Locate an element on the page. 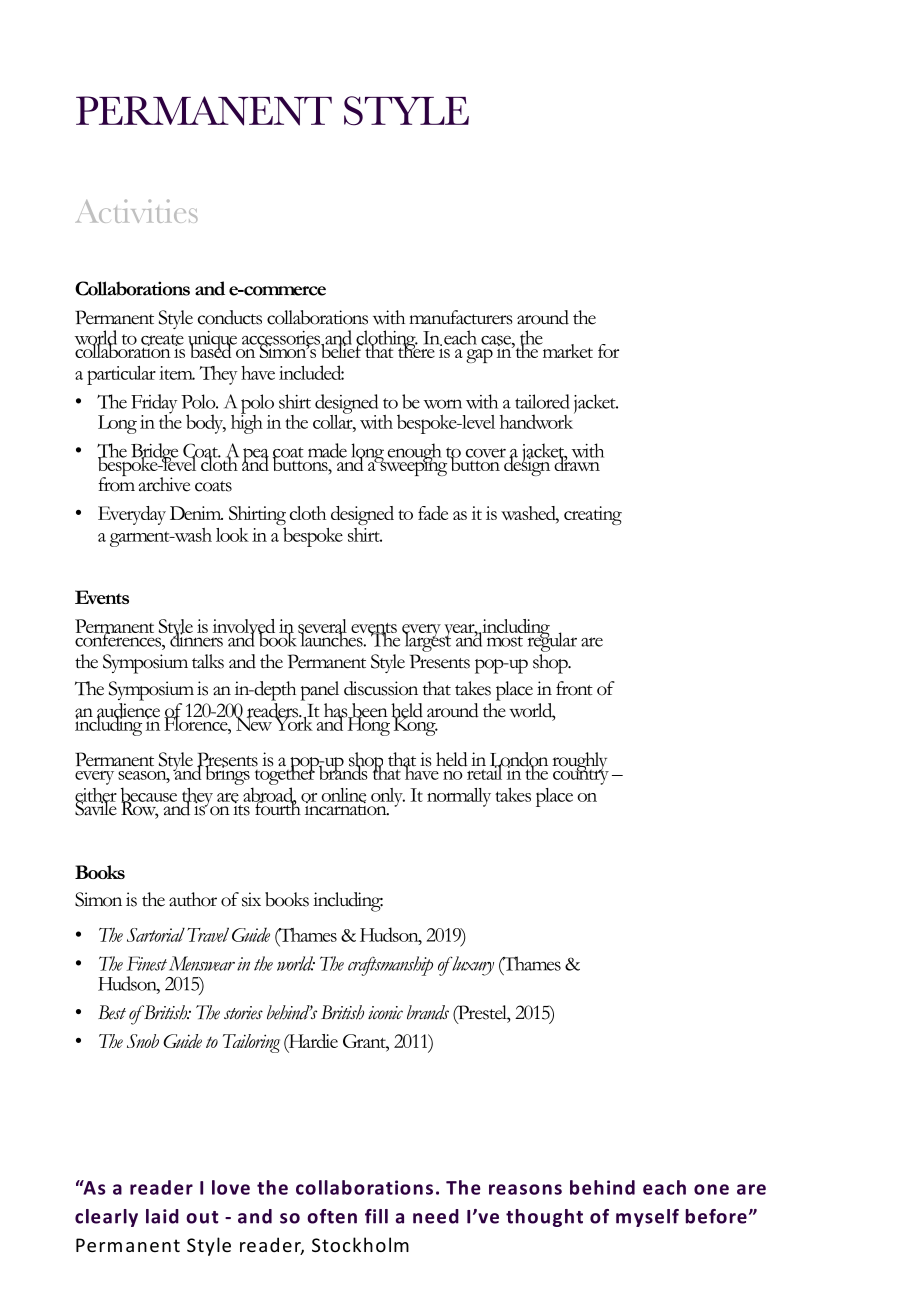 This page has width=911, height=1316. laid is located at coordinates (162, 1216).
